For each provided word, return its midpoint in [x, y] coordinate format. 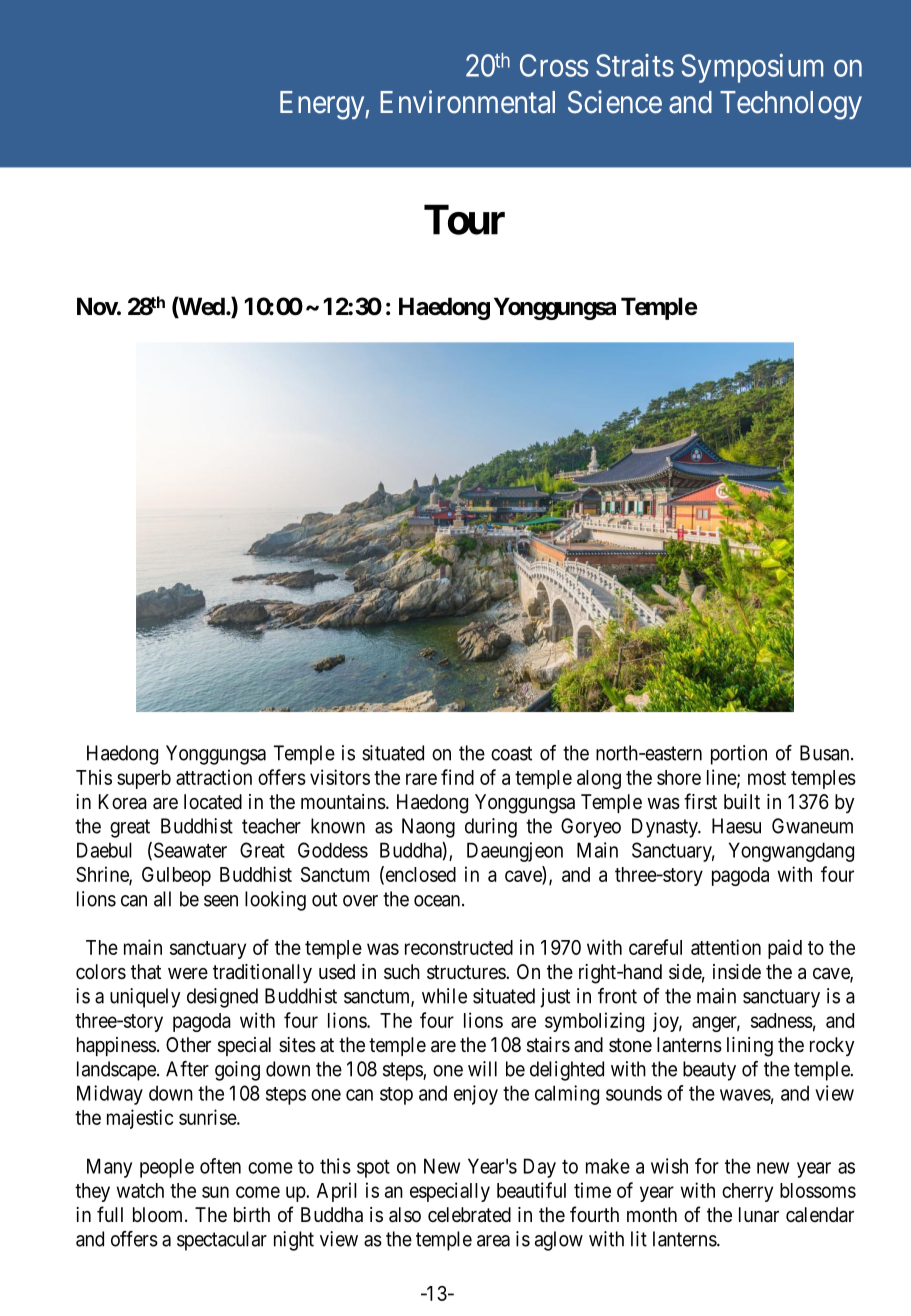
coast [511, 753]
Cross [554, 65]
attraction [214, 777]
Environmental [467, 102]
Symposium [752, 68]
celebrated [469, 1215]
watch [140, 1190]
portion [739, 755]
